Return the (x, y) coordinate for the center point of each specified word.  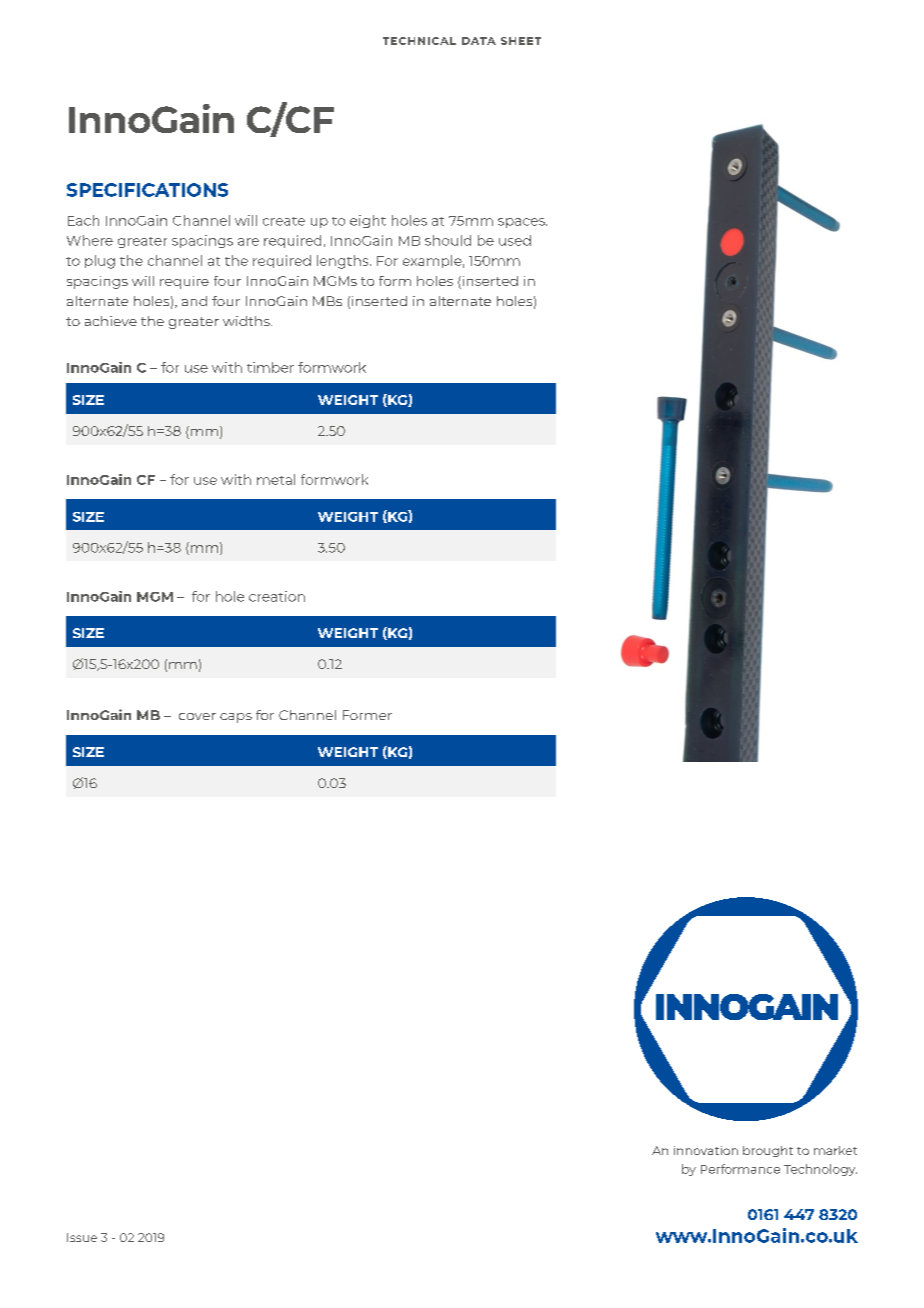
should (448, 240)
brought (768, 1151)
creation (277, 596)
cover (197, 716)
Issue (82, 1237)
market (835, 1150)
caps (236, 718)
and (194, 301)
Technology (820, 1170)
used (515, 240)
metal (276, 479)
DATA (479, 41)
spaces (522, 223)
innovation (706, 1150)
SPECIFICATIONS (147, 190)
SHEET (521, 41)
